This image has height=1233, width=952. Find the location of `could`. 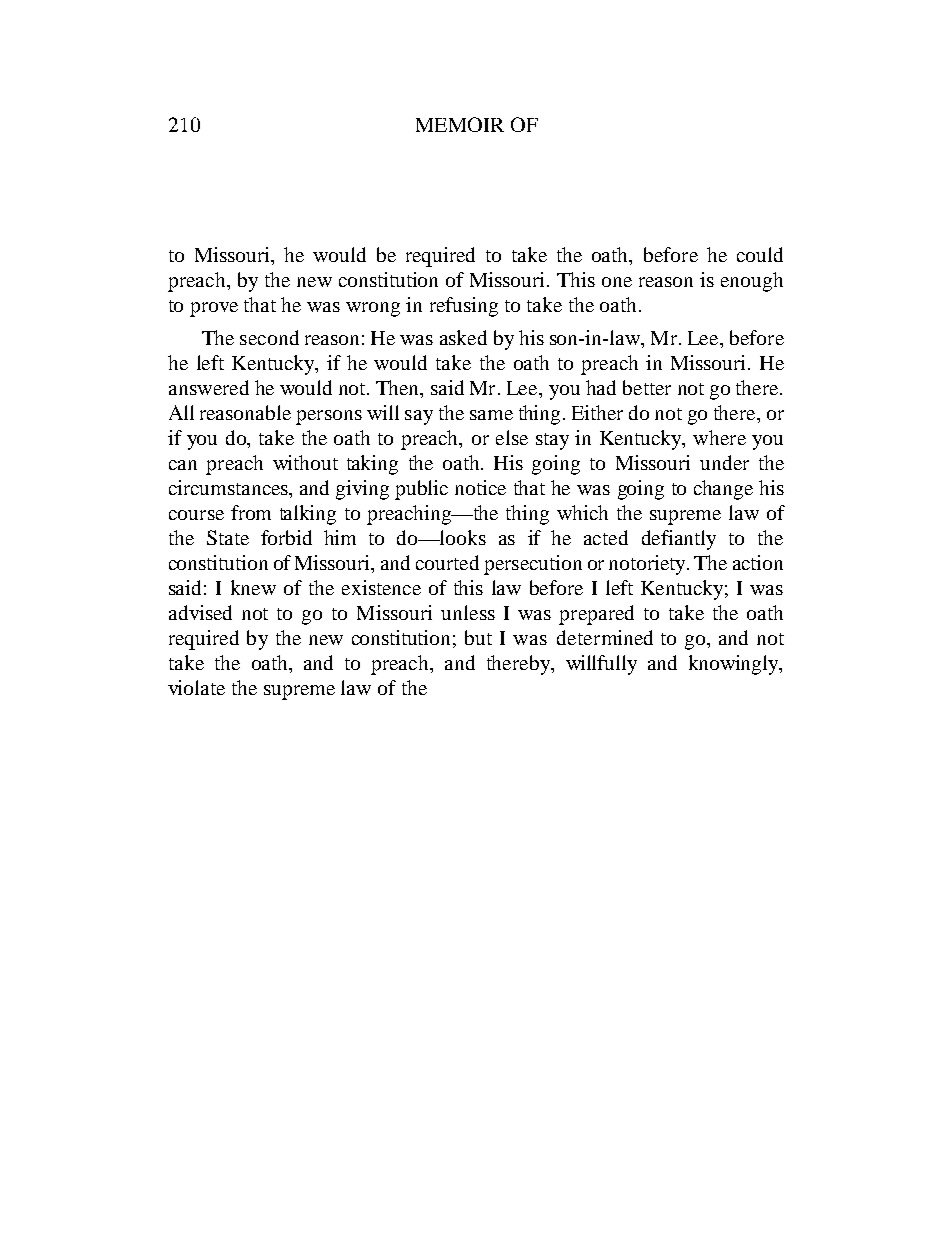

could is located at coordinates (760, 254).
